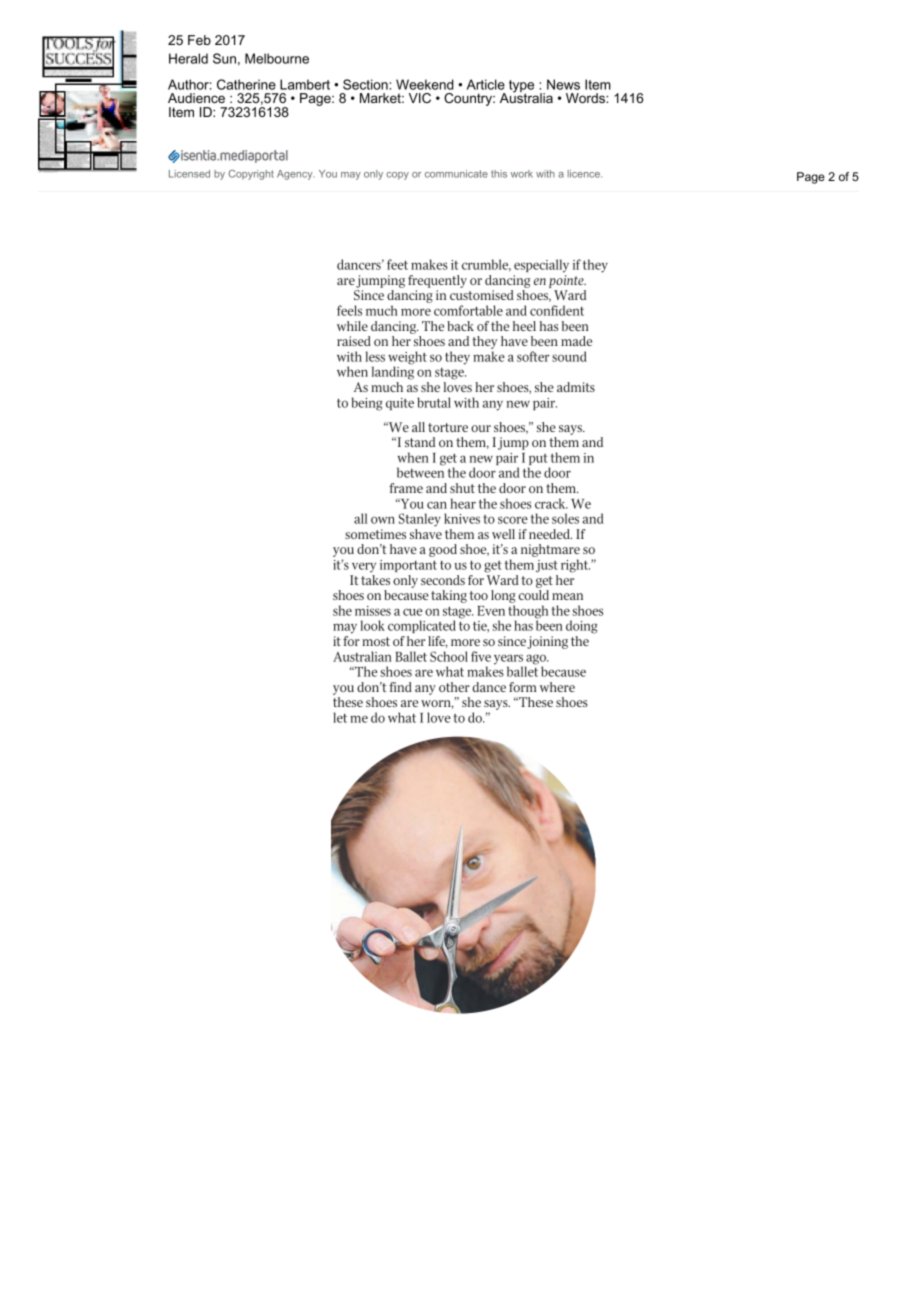 This screenshot has width=917, height=1316. What do you see at coordinates (400, 687) in the screenshot?
I see `find` at bounding box center [400, 687].
